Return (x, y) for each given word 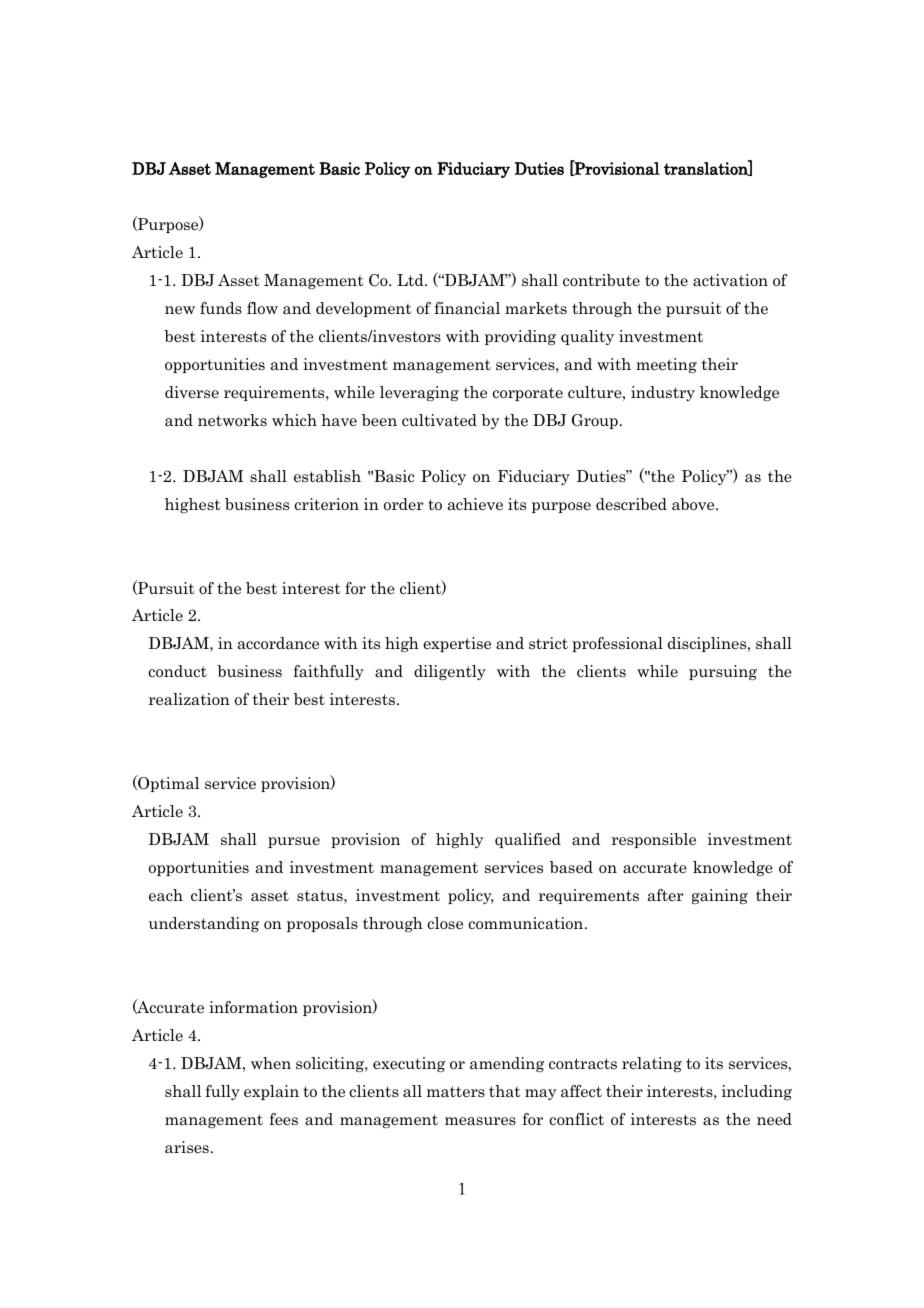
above (694, 504)
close (445, 923)
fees (283, 1119)
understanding (204, 924)
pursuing (723, 672)
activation (730, 280)
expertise (457, 644)
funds (221, 308)
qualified (528, 840)
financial (467, 308)
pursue (294, 842)
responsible (654, 840)
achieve (475, 504)
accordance (278, 643)
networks (232, 420)
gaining (720, 896)
